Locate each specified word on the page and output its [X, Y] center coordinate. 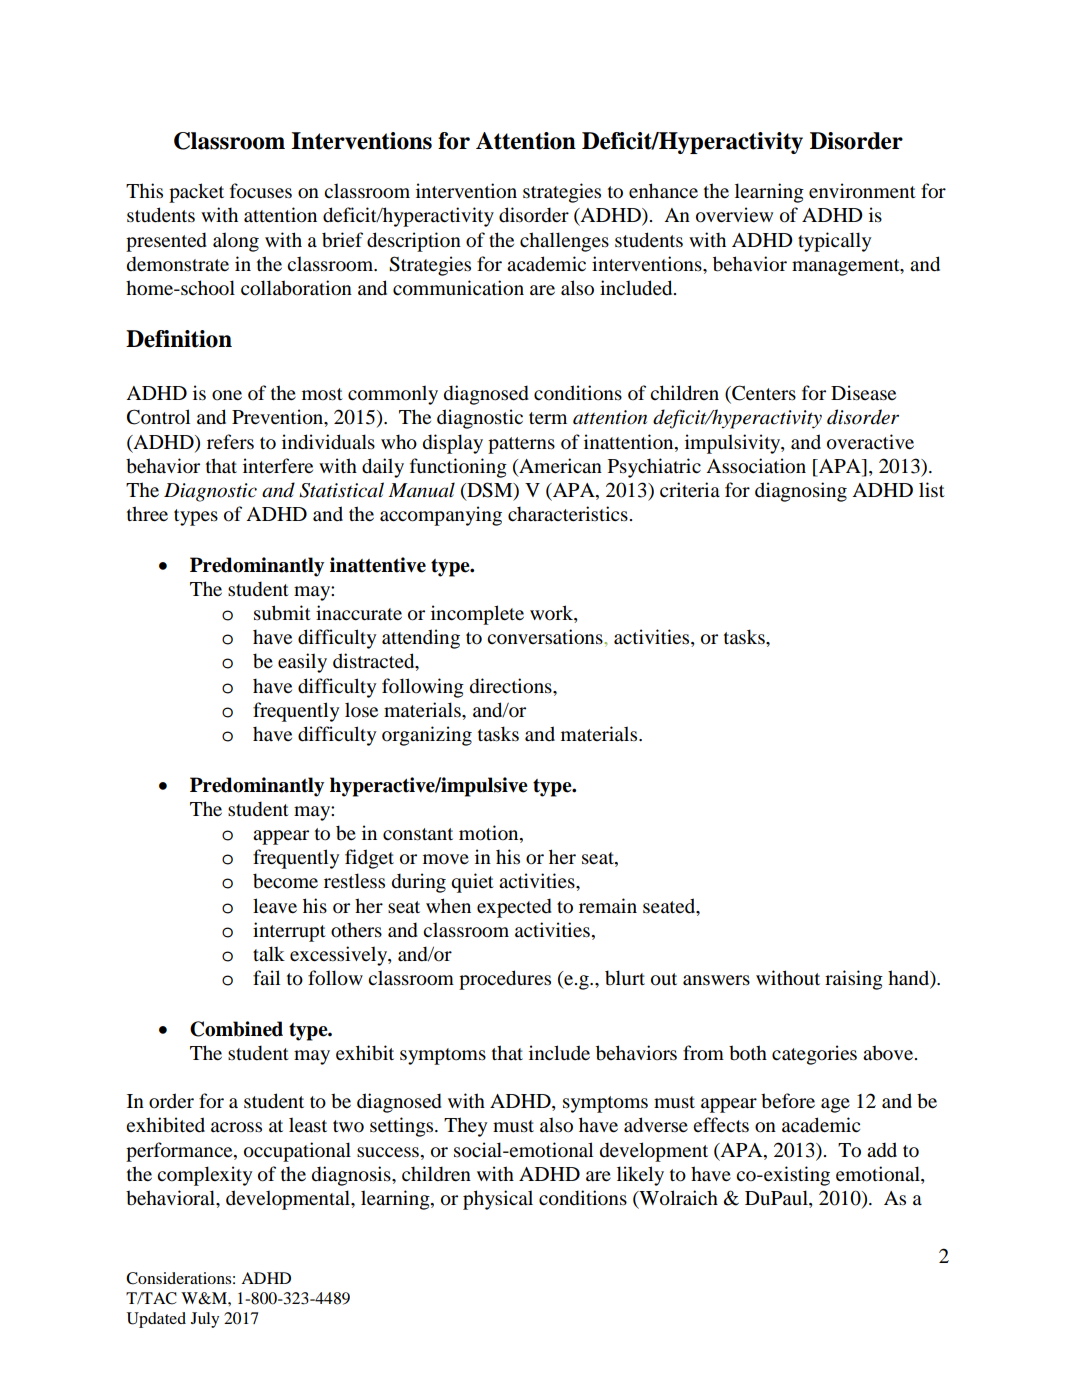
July [205, 1320]
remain [608, 905]
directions [512, 686]
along [236, 242]
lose [361, 710]
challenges [564, 242]
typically [834, 242]
